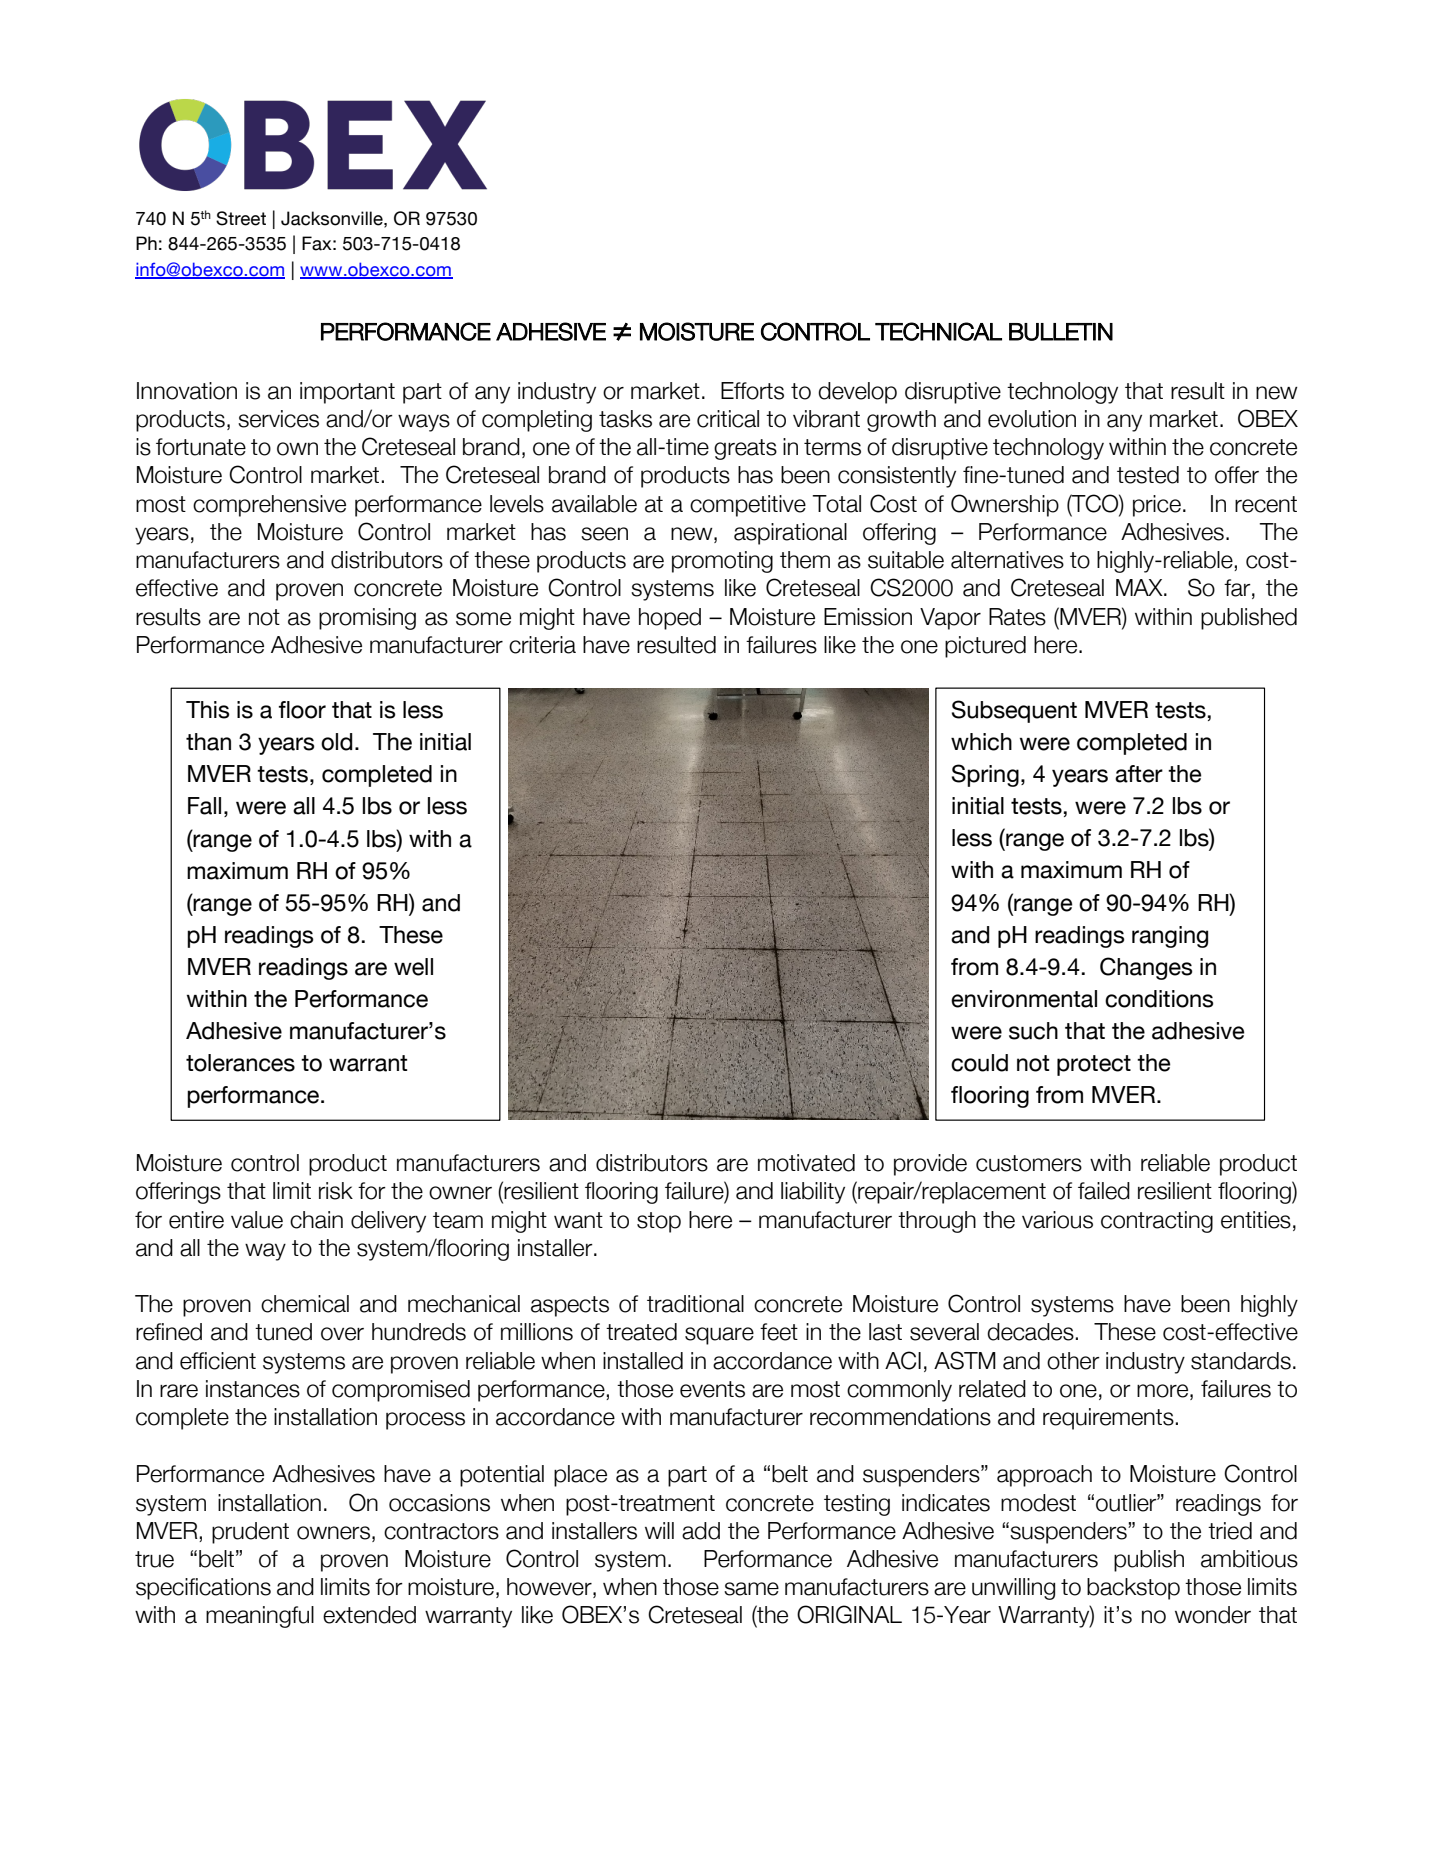 Image resolution: width=1432 pixels, height=1853 pixels. Describe the element at coordinates (752, 391) in the image. I see `Efforts` at that location.
